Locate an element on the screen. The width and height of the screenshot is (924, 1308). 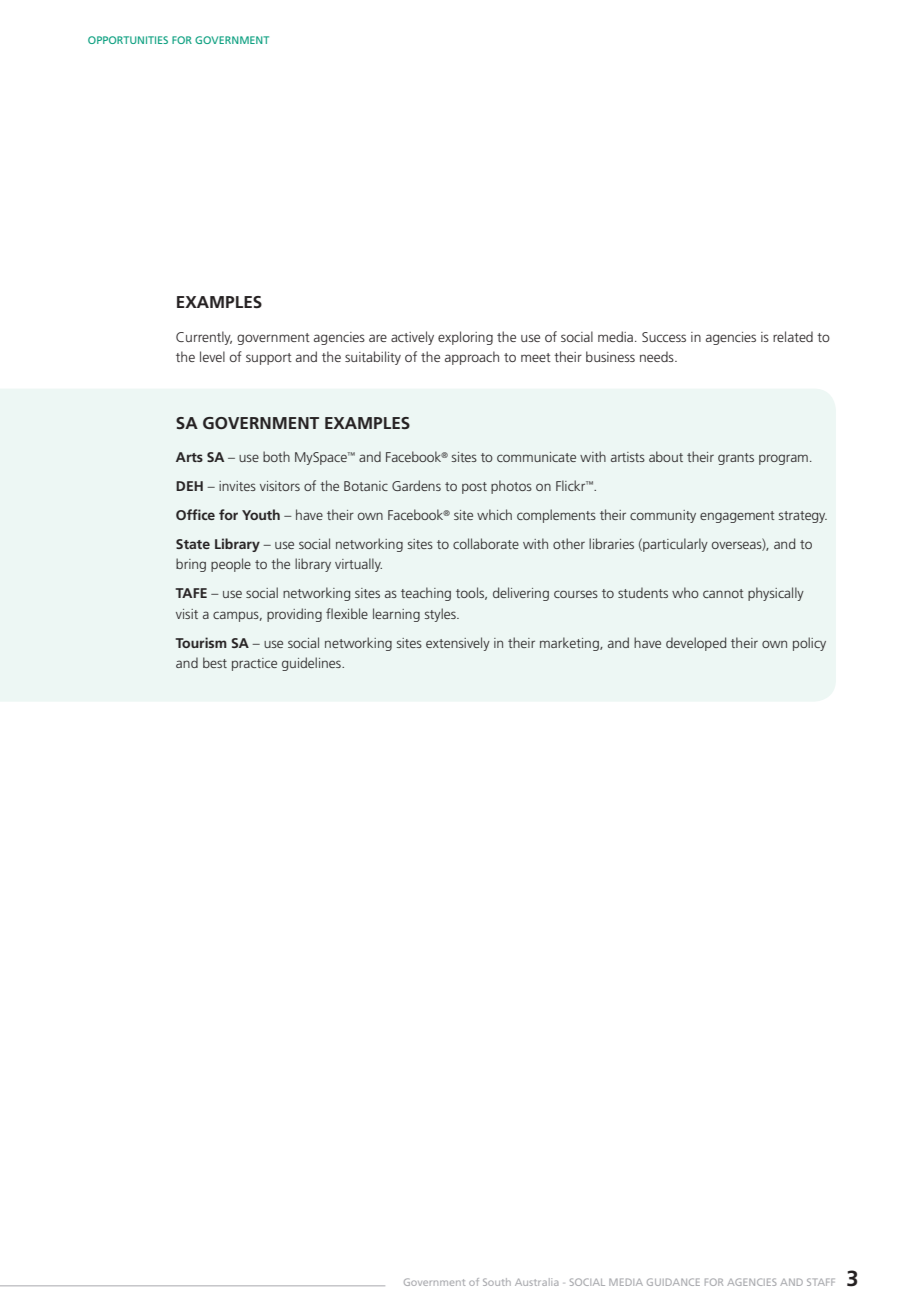
OPPORTUNITIES is located at coordinates (128, 40).
